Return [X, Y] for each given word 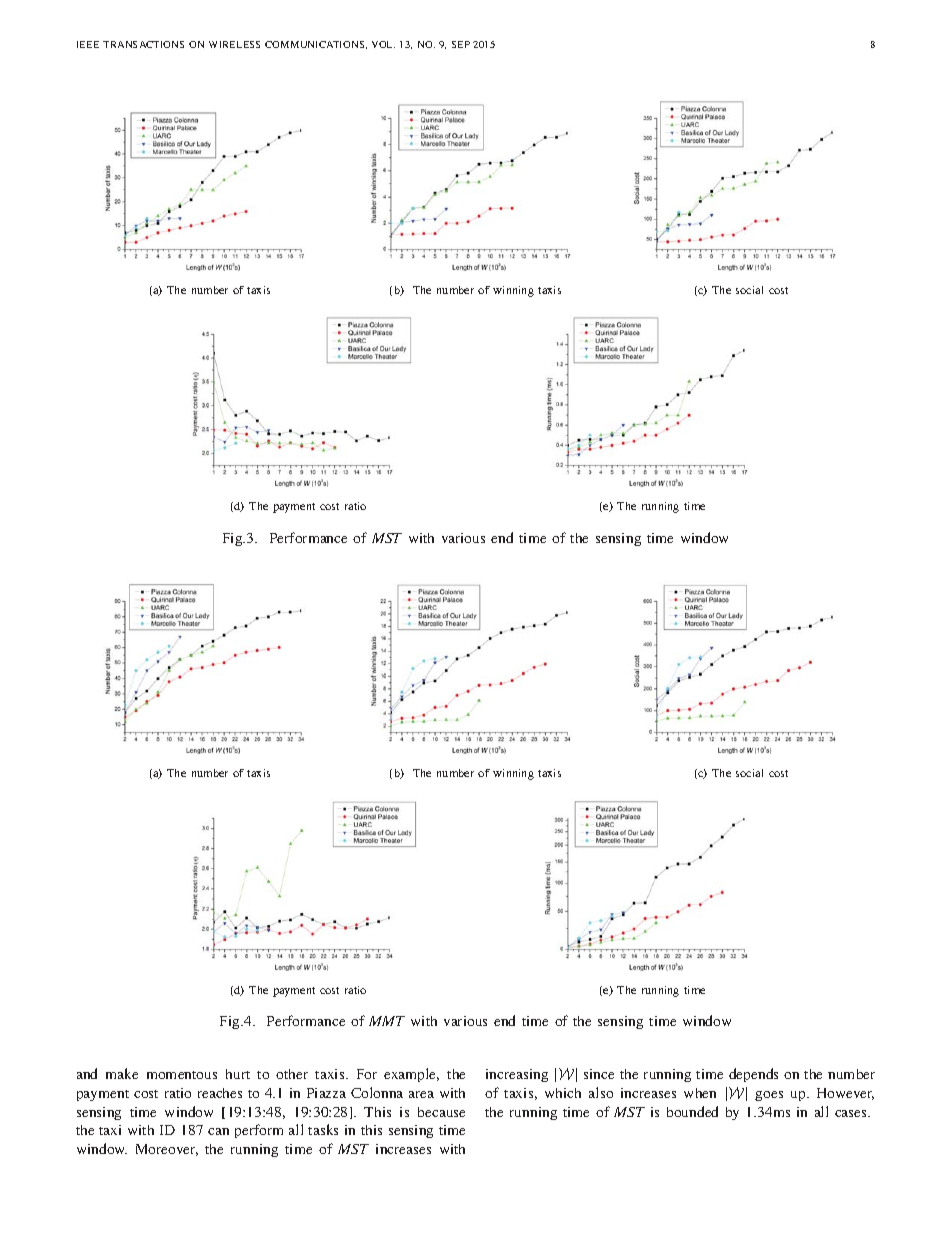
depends [753, 1075]
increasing [517, 1075]
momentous [182, 1075]
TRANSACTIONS [143, 44]
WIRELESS [234, 44]
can [218, 1131]
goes [769, 1096]
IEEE [88, 44]
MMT [387, 1021]
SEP [461, 44]
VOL [383, 44]
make [122, 1073]
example [411, 1075]
